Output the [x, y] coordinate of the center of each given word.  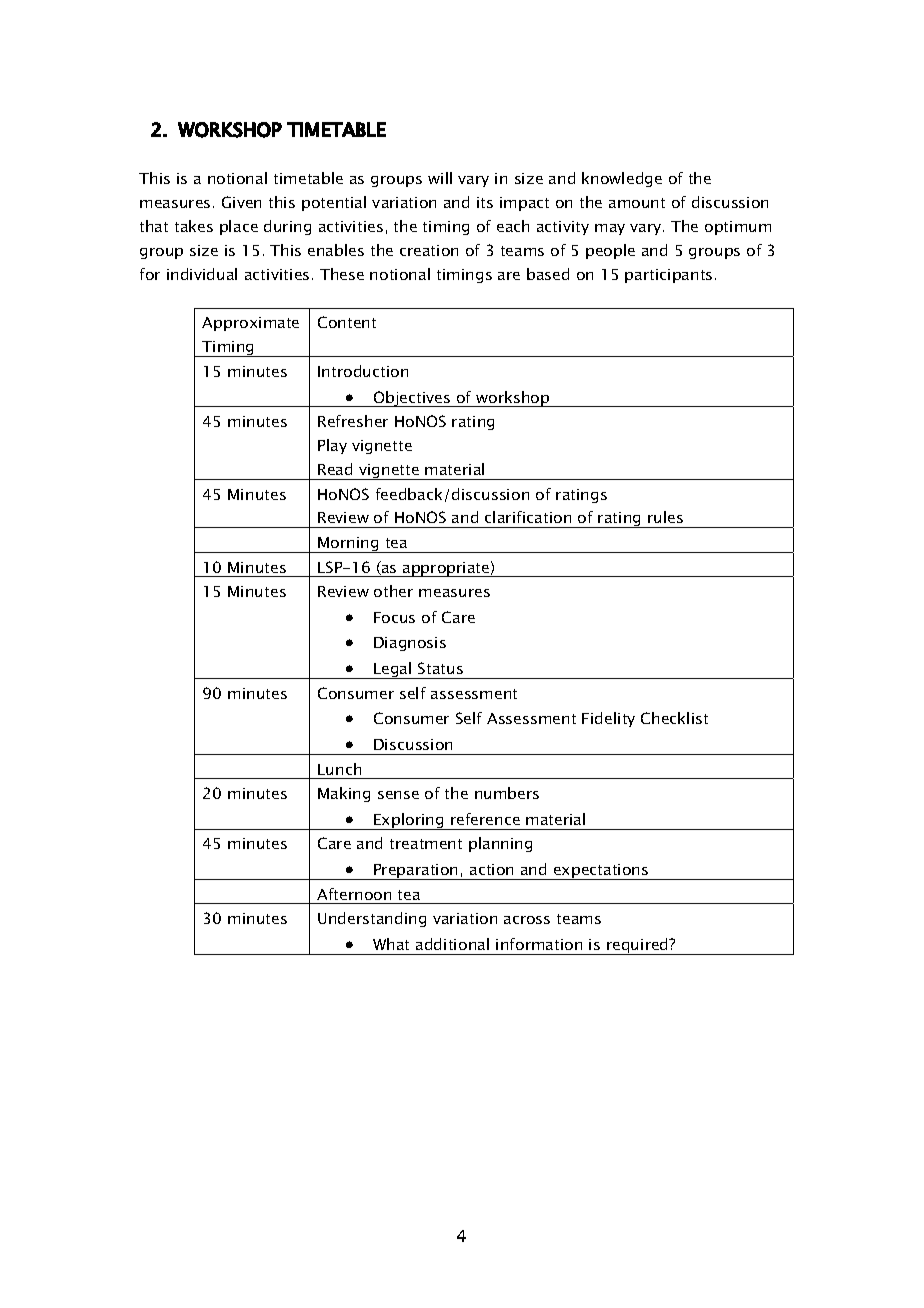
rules [665, 517]
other [393, 591]
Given [241, 202]
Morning [348, 545]
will [440, 178]
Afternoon [354, 894]
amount [637, 203]
